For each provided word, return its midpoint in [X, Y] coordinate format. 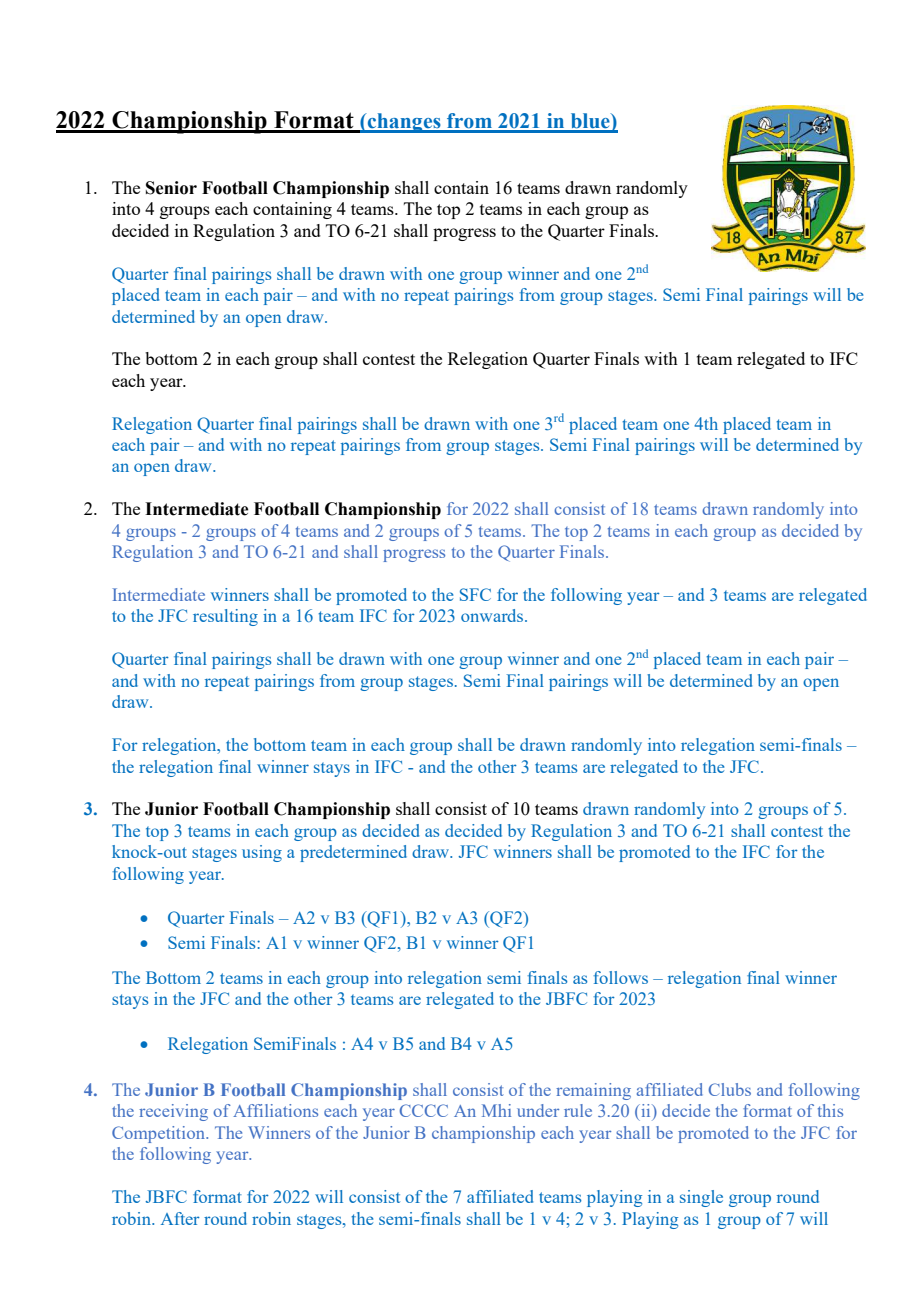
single [701, 1198]
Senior [171, 188]
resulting [225, 617]
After [180, 1218]
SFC [475, 594]
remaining [593, 1091]
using [262, 853]
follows [621, 977]
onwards [493, 615]
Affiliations [275, 1110]
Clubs [730, 1089]
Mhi [496, 1110]
